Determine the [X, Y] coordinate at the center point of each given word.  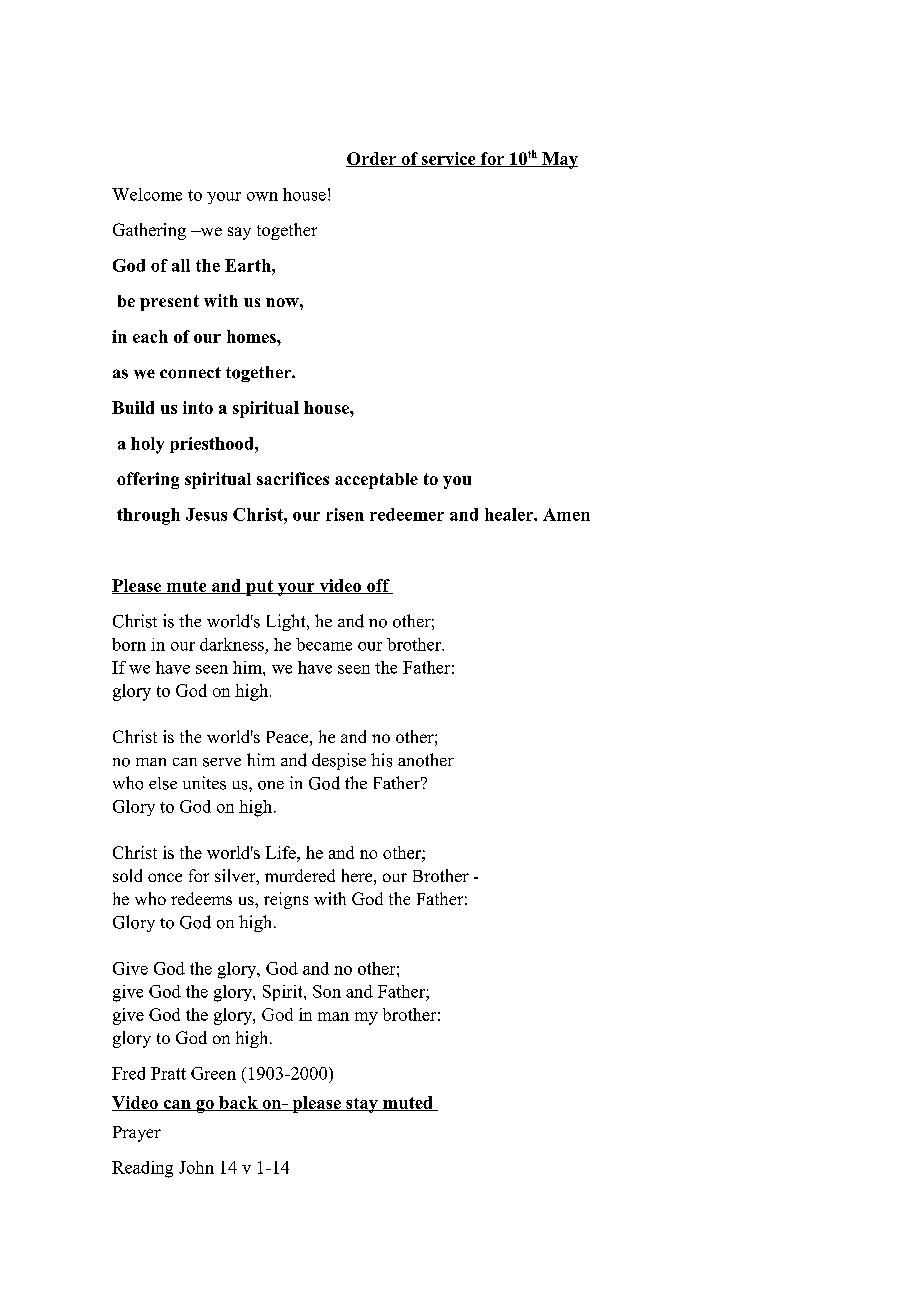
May [559, 160]
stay [362, 1105]
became [324, 644]
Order [372, 159]
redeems [201, 898]
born [129, 644]
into [198, 407]
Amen [566, 514]
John [196, 1167]
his [381, 760]
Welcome [147, 194]
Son [327, 991]
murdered [300, 875]
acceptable [376, 481]
